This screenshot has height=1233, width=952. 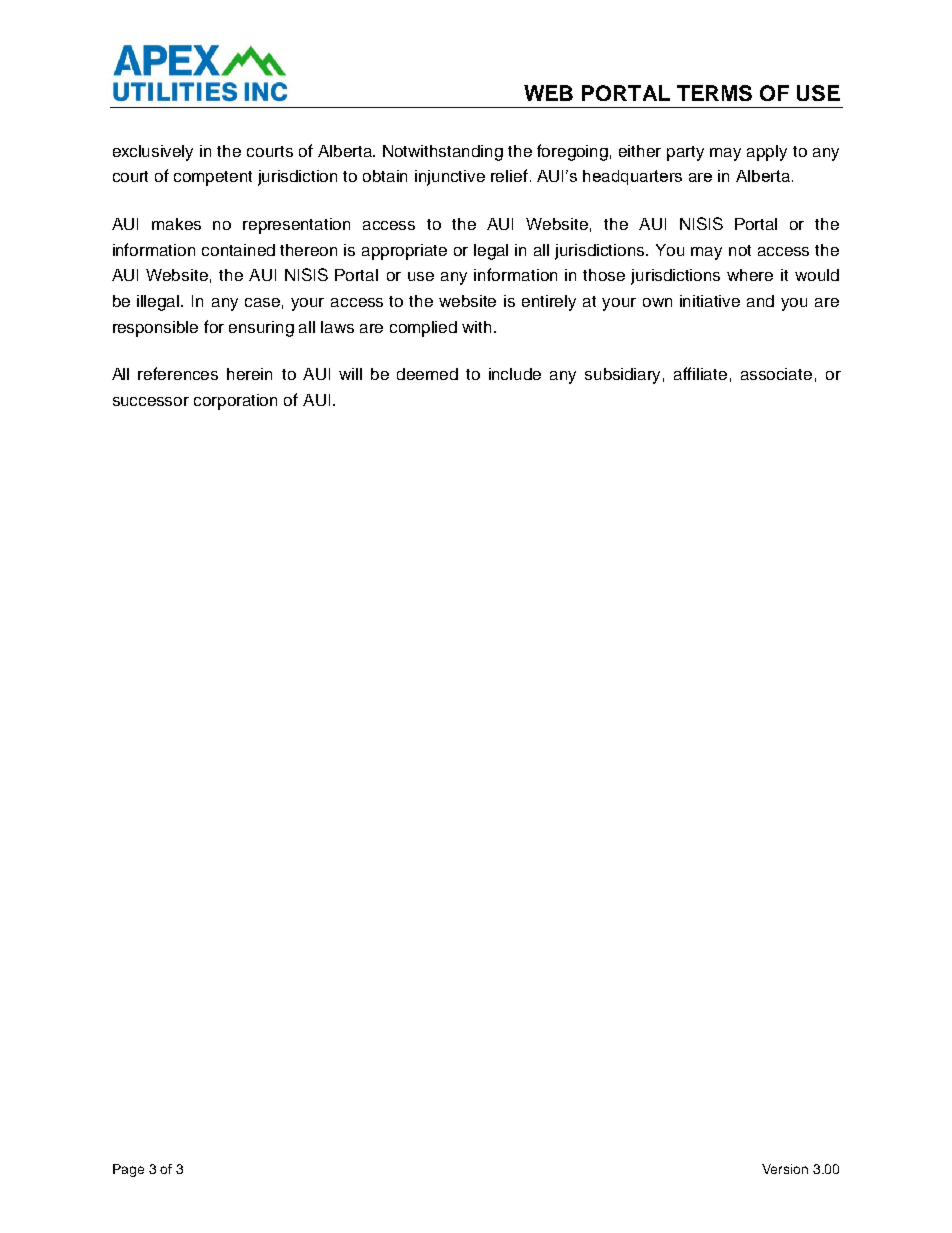 I want to click on TERMS, so click(x=714, y=93).
